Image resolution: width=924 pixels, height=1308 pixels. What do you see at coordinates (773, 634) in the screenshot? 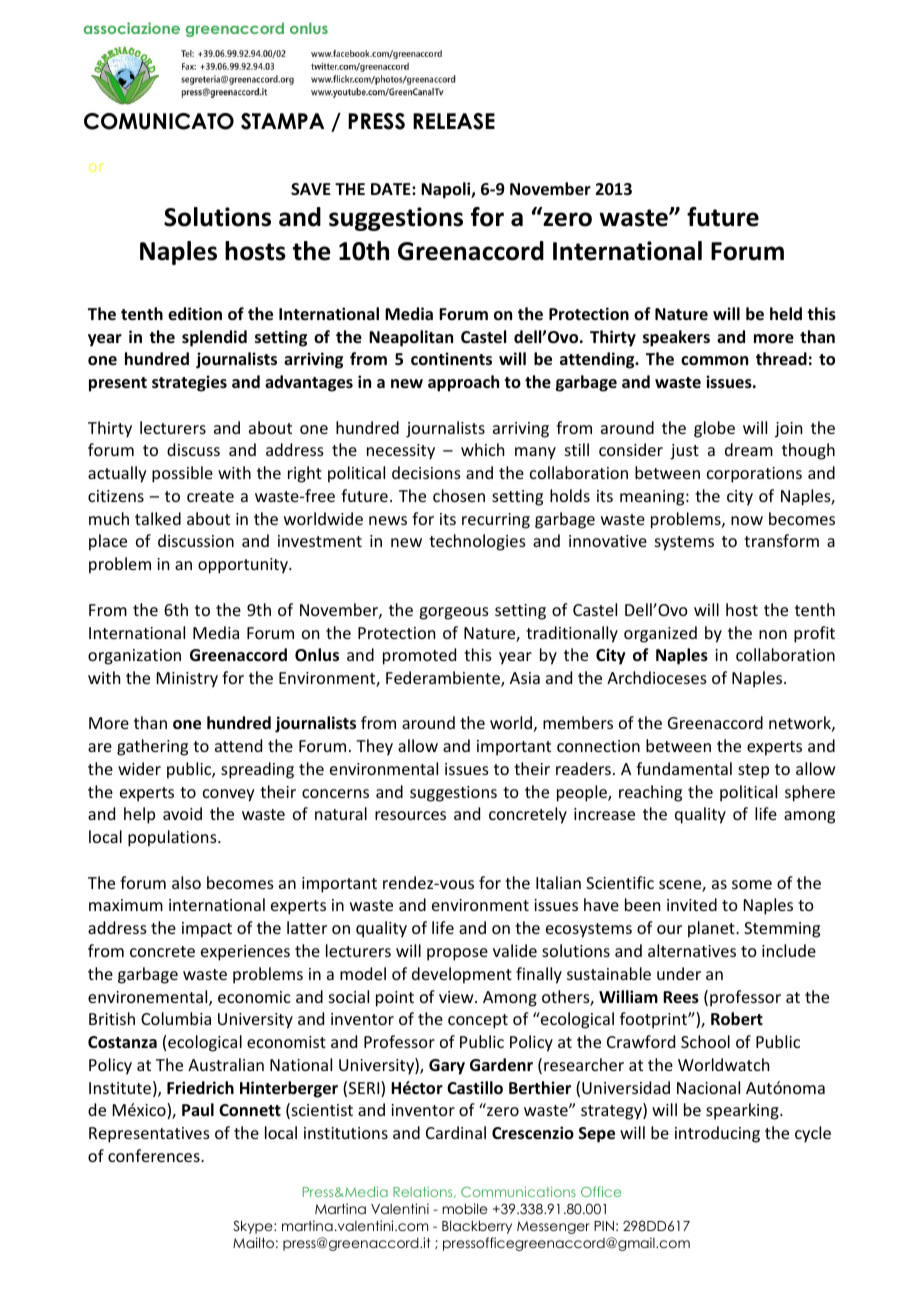
I see `non` at bounding box center [773, 634].
